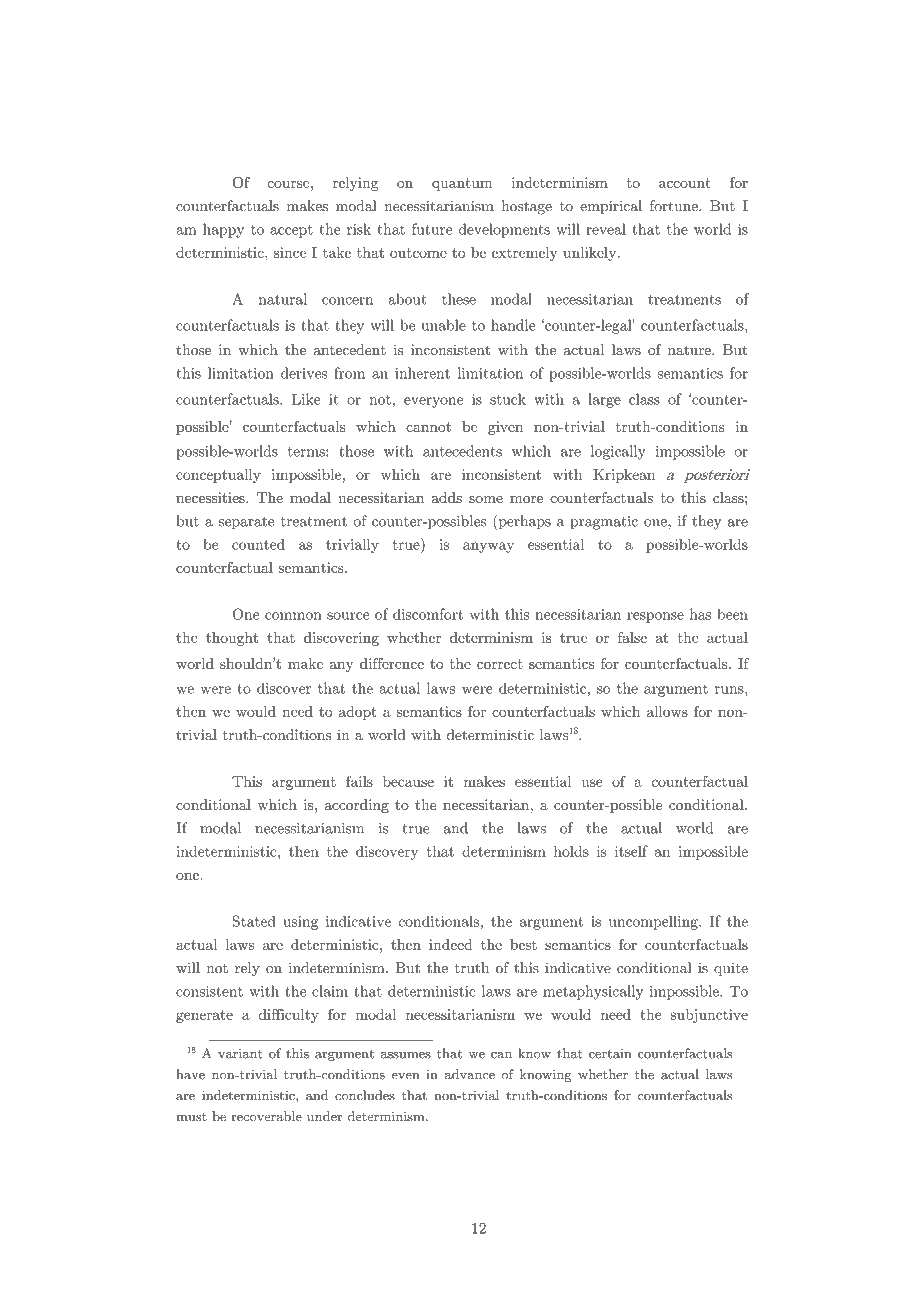 This screenshot has width=924, height=1308. What do you see at coordinates (446, 497) in the screenshot?
I see `adds` at bounding box center [446, 497].
